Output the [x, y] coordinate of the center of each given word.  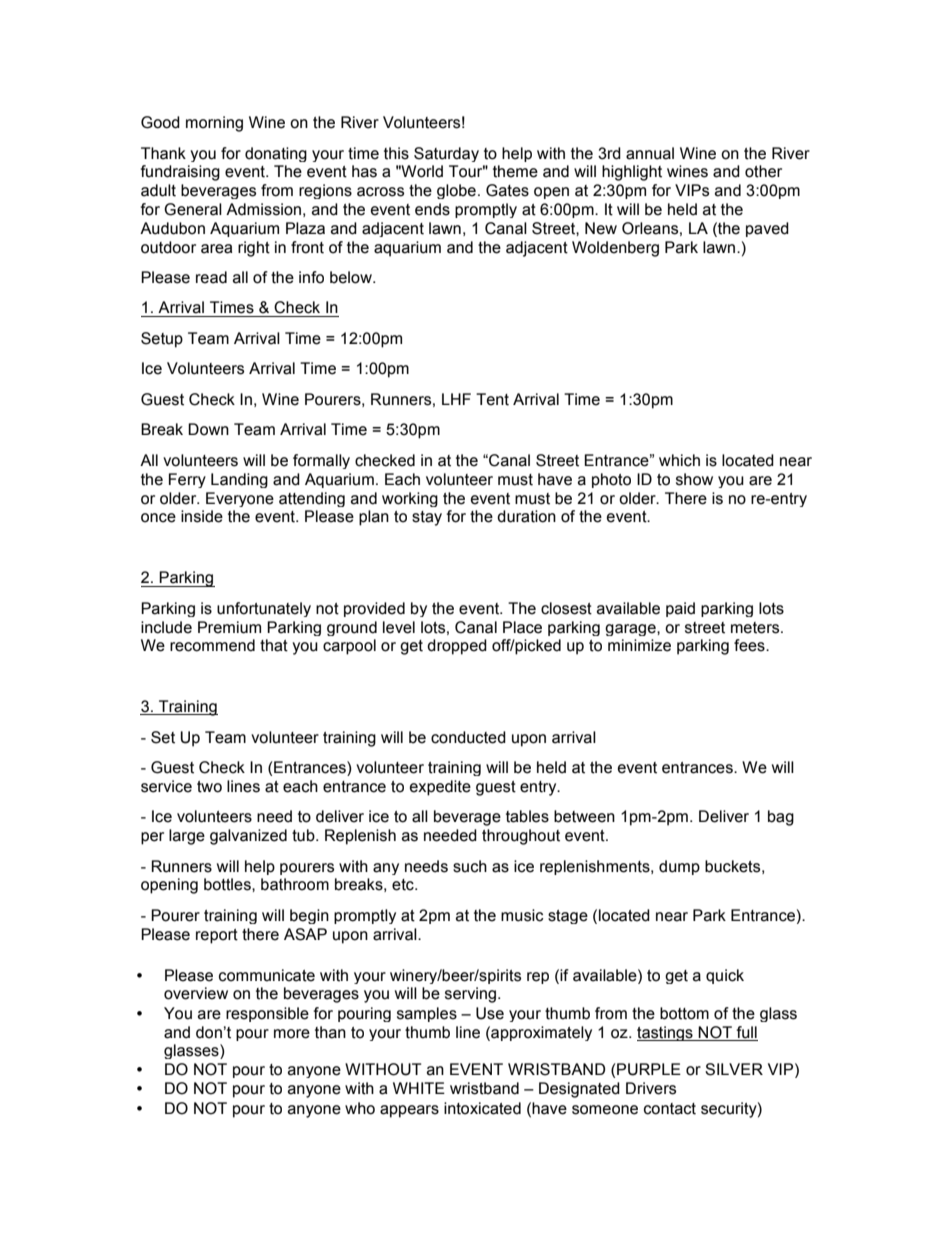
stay [427, 518]
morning [214, 124]
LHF [456, 399]
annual [650, 153]
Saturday [446, 154]
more [292, 1034]
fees [750, 645]
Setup [162, 340]
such [470, 866]
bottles [228, 884]
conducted [468, 737]
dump [679, 867]
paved [767, 229]
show [694, 479]
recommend [212, 645]
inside [202, 516]
